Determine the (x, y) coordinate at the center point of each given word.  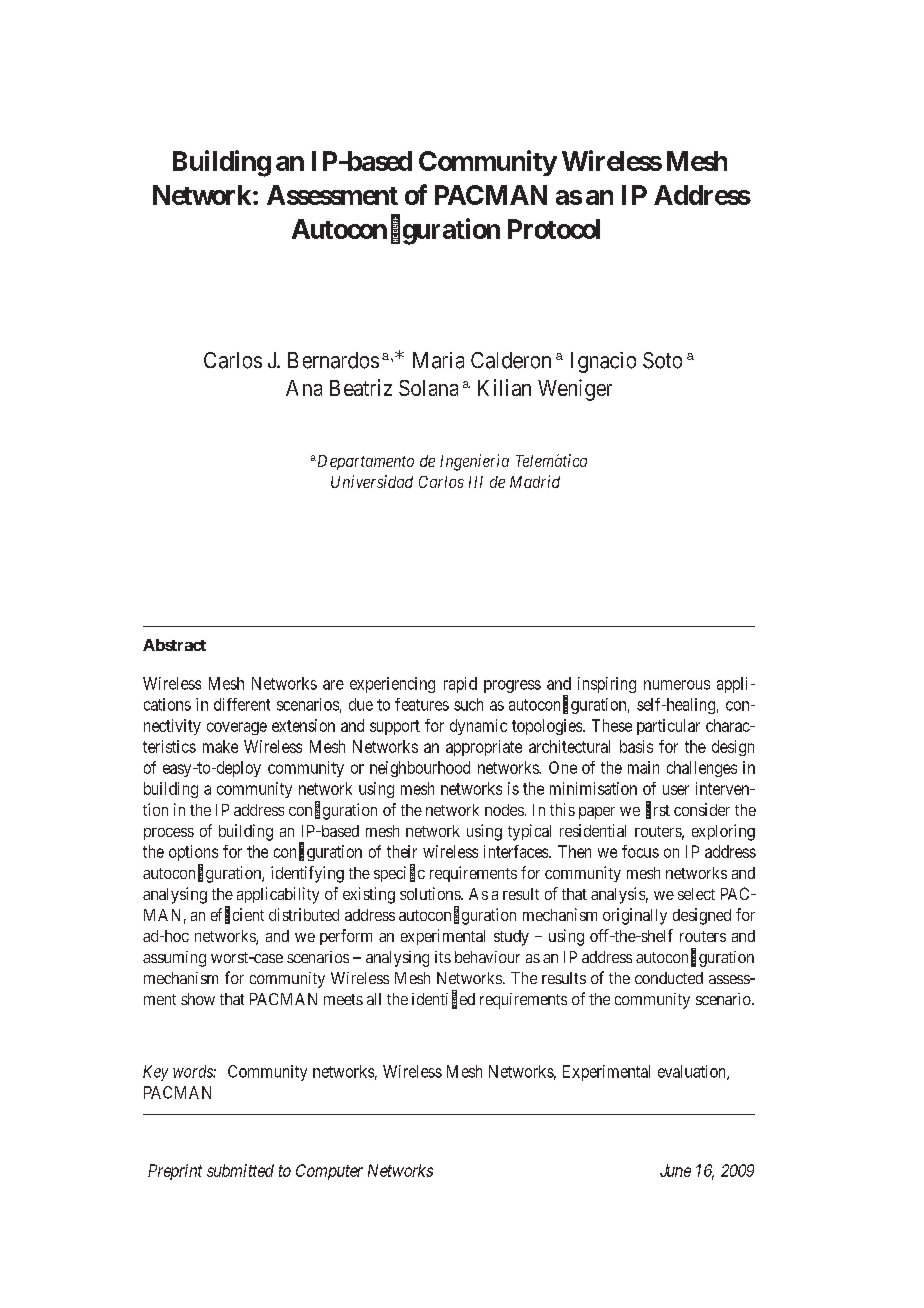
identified (443, 999)
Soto (662, 360)
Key (155, 1073)
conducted (669, 978)
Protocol (554, 229)
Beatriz (361, 387)
